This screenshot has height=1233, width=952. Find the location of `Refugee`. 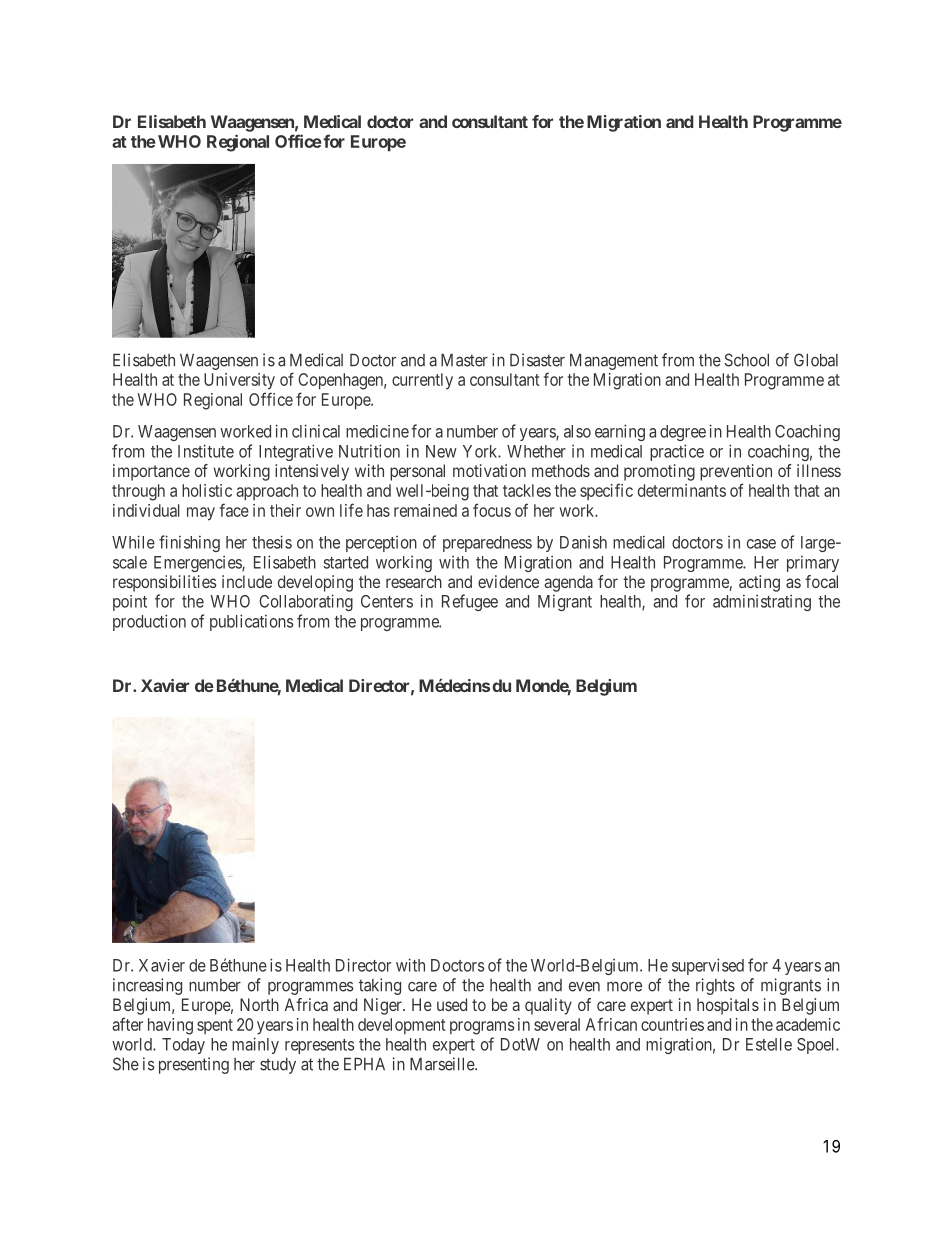

Refugee is located at coordinates (470, 602).
